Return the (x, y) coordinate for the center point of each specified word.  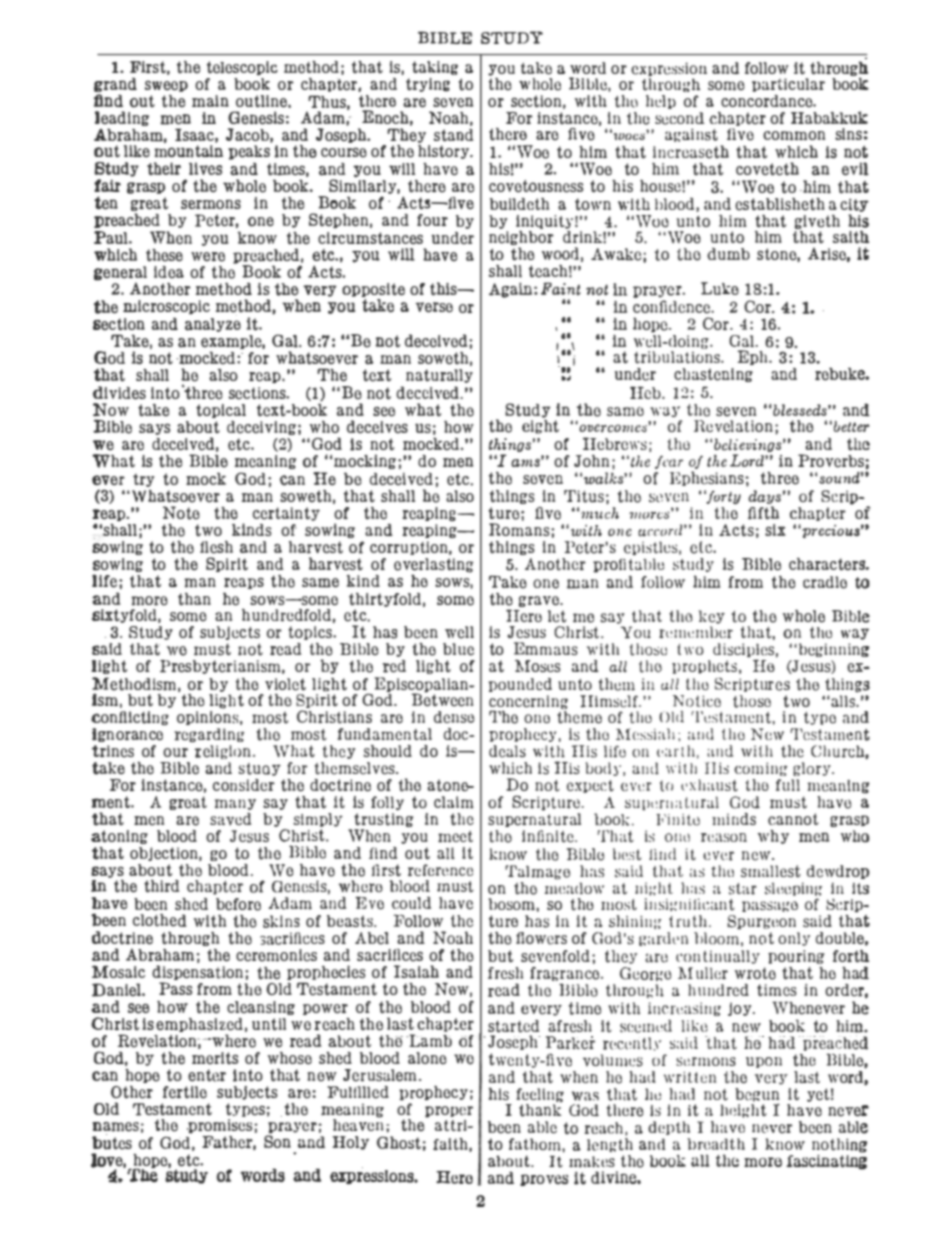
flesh (216, 547)
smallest (771, 871)
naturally (439, 376)
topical (221, 411)
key (712, 617)
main (210, 101)
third (161, 886)
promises (219, 1126)
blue (458, 649)
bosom (512, 904)
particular (788, 85)
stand (453, 135)
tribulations (678, 357)
